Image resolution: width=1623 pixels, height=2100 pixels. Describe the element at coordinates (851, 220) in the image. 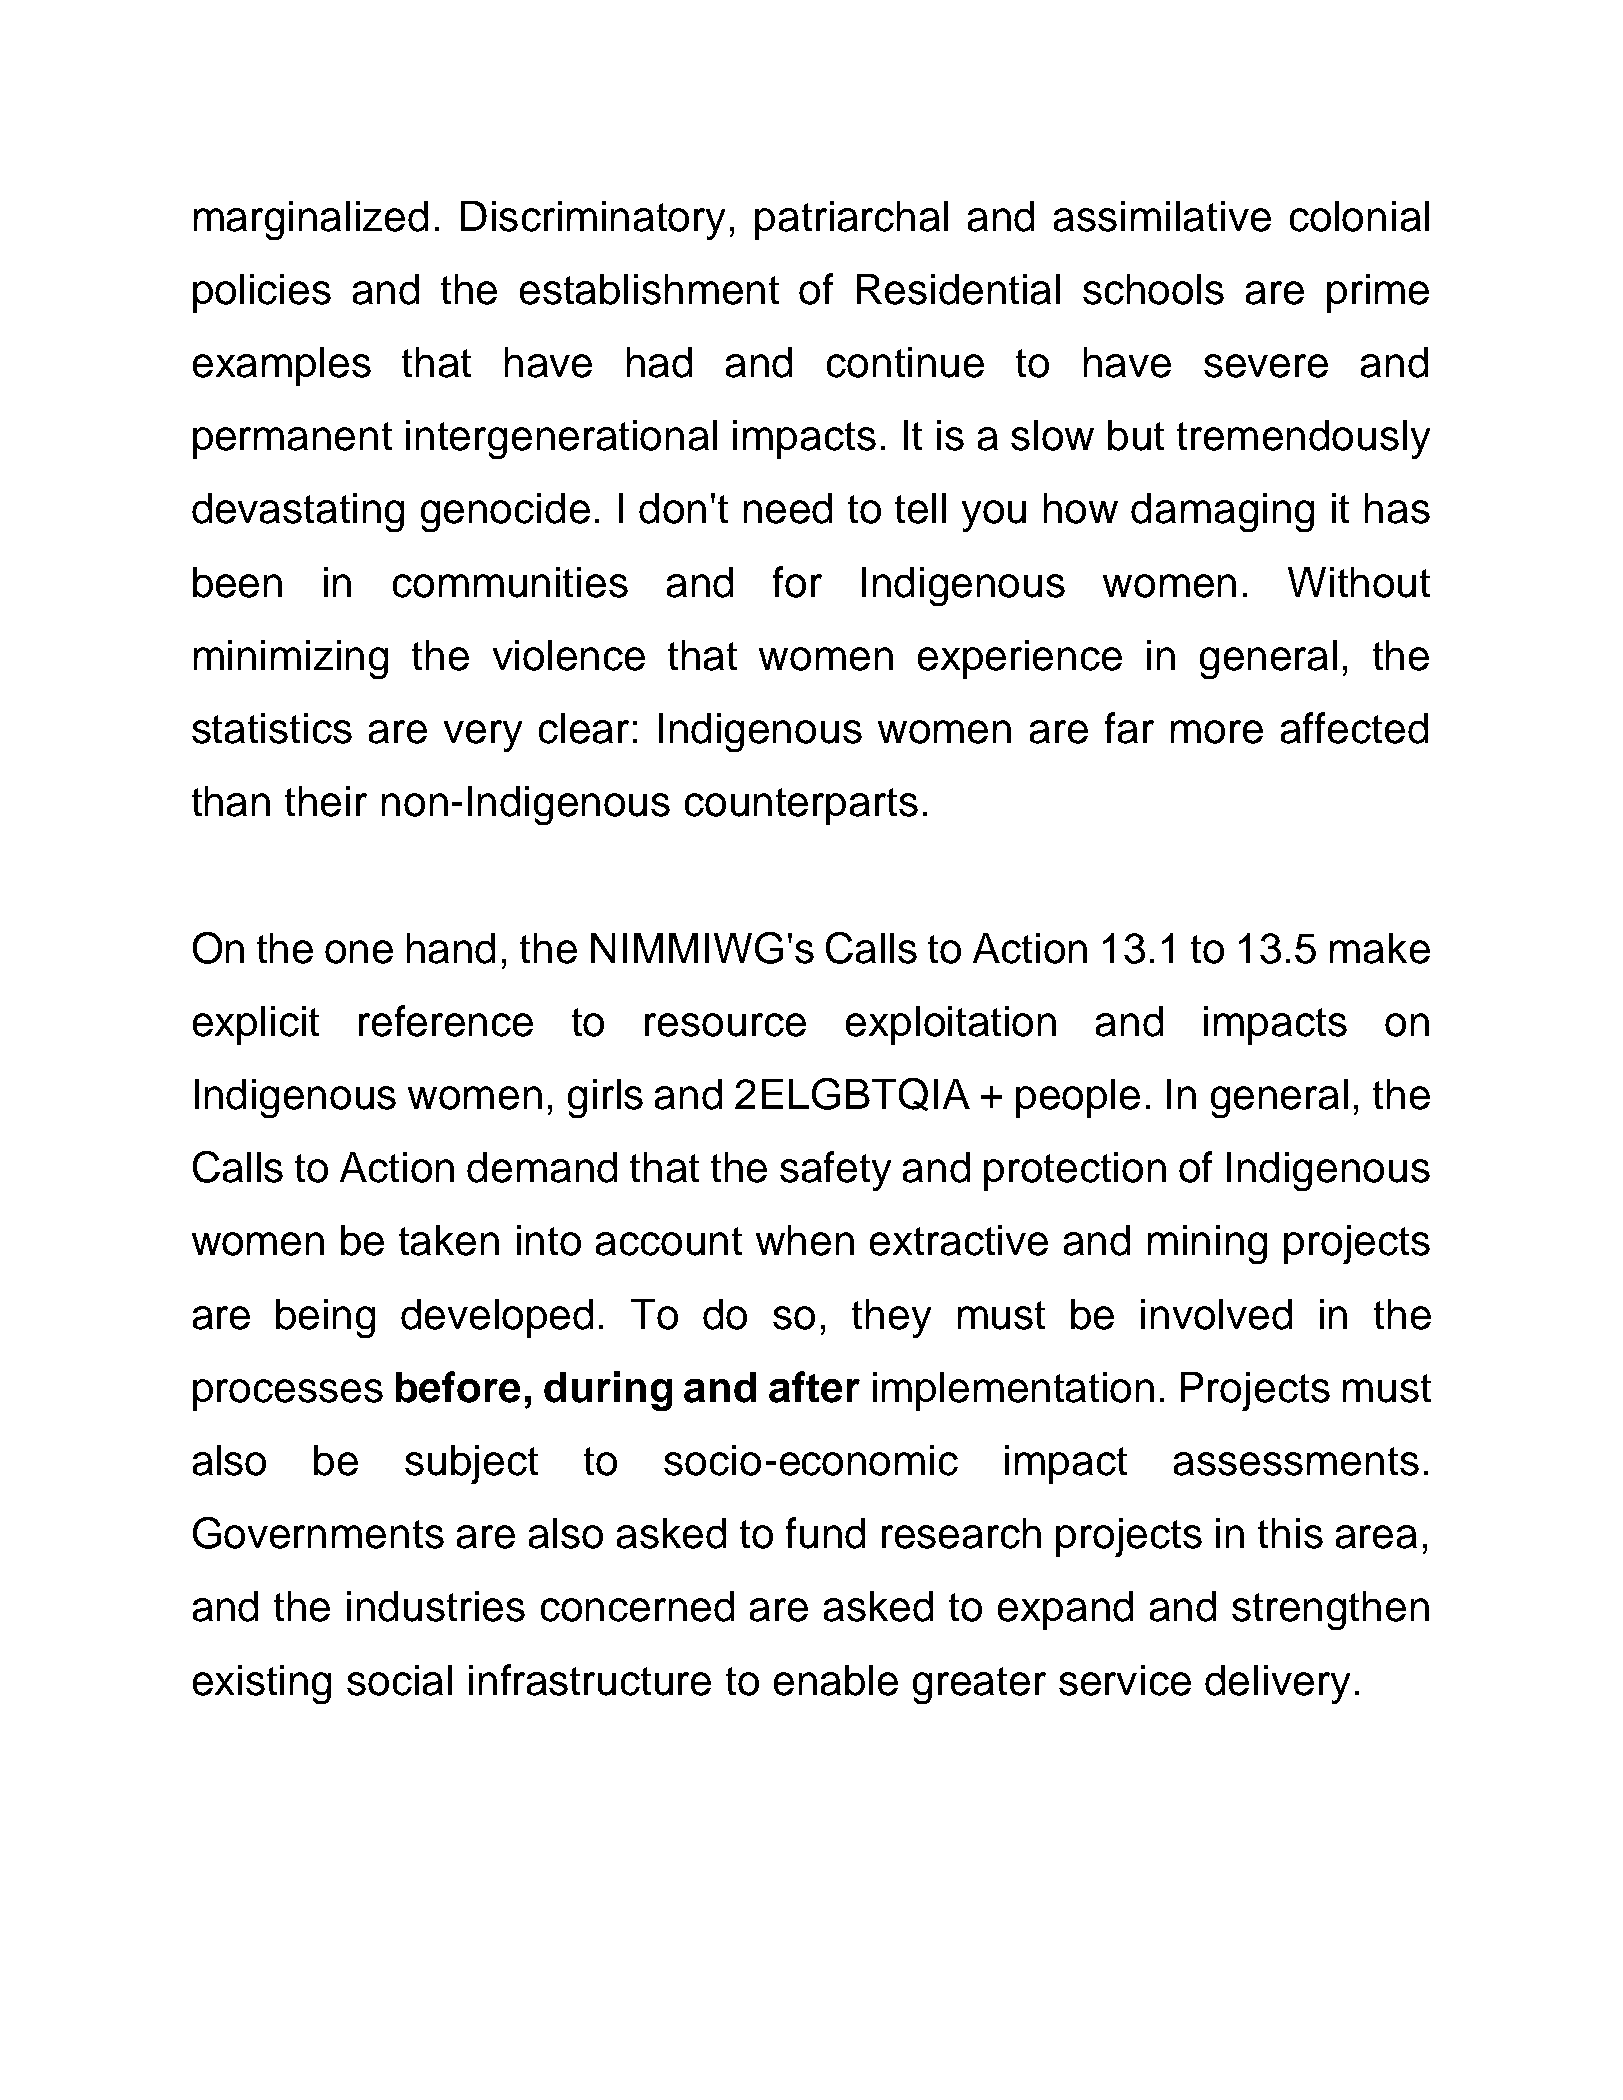

I see `patriarchal` at that location.
